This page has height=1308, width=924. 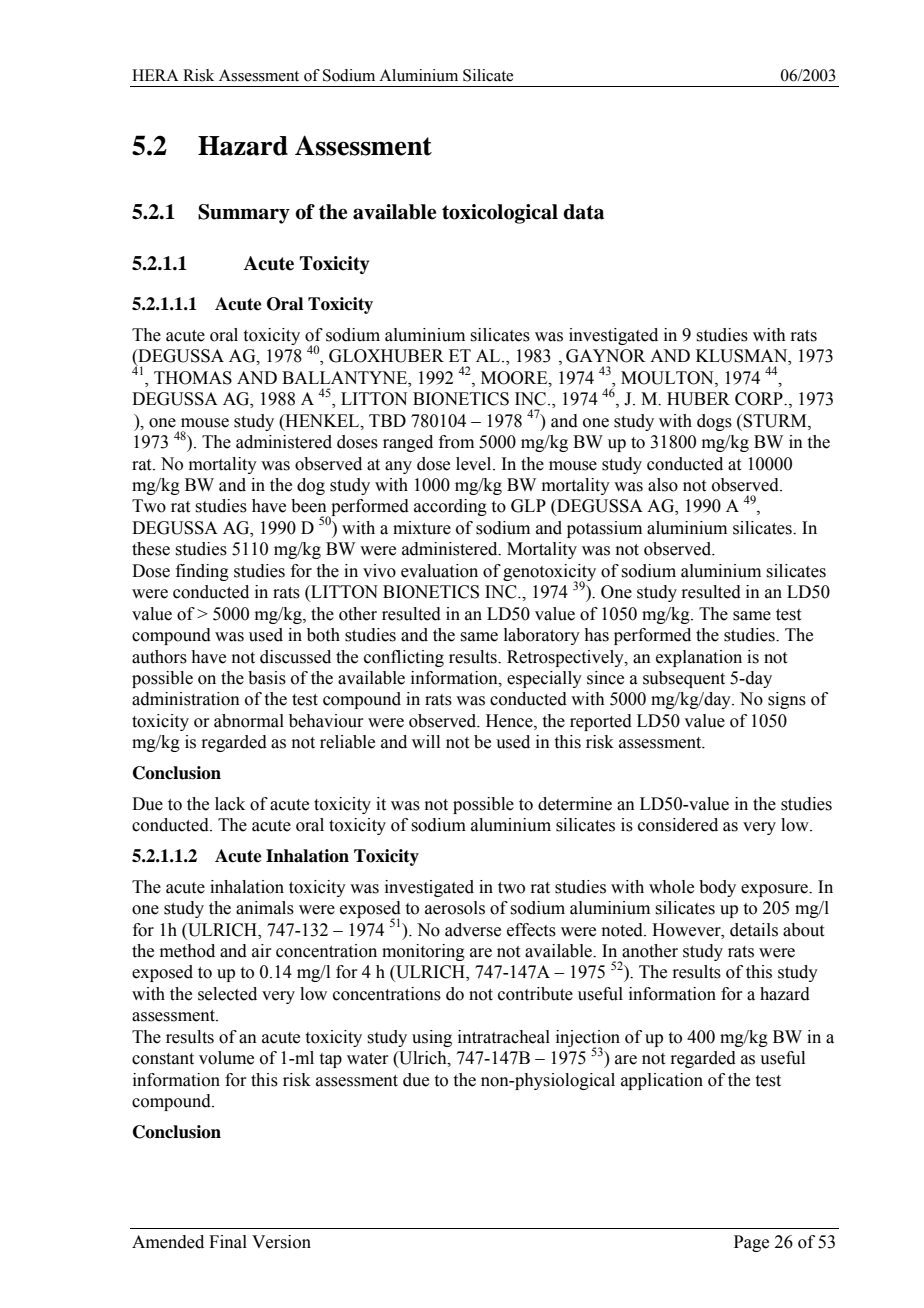 What do you see at coordinates (583, 212) in the page?
I see `data` at bounding box center [583, 212].
